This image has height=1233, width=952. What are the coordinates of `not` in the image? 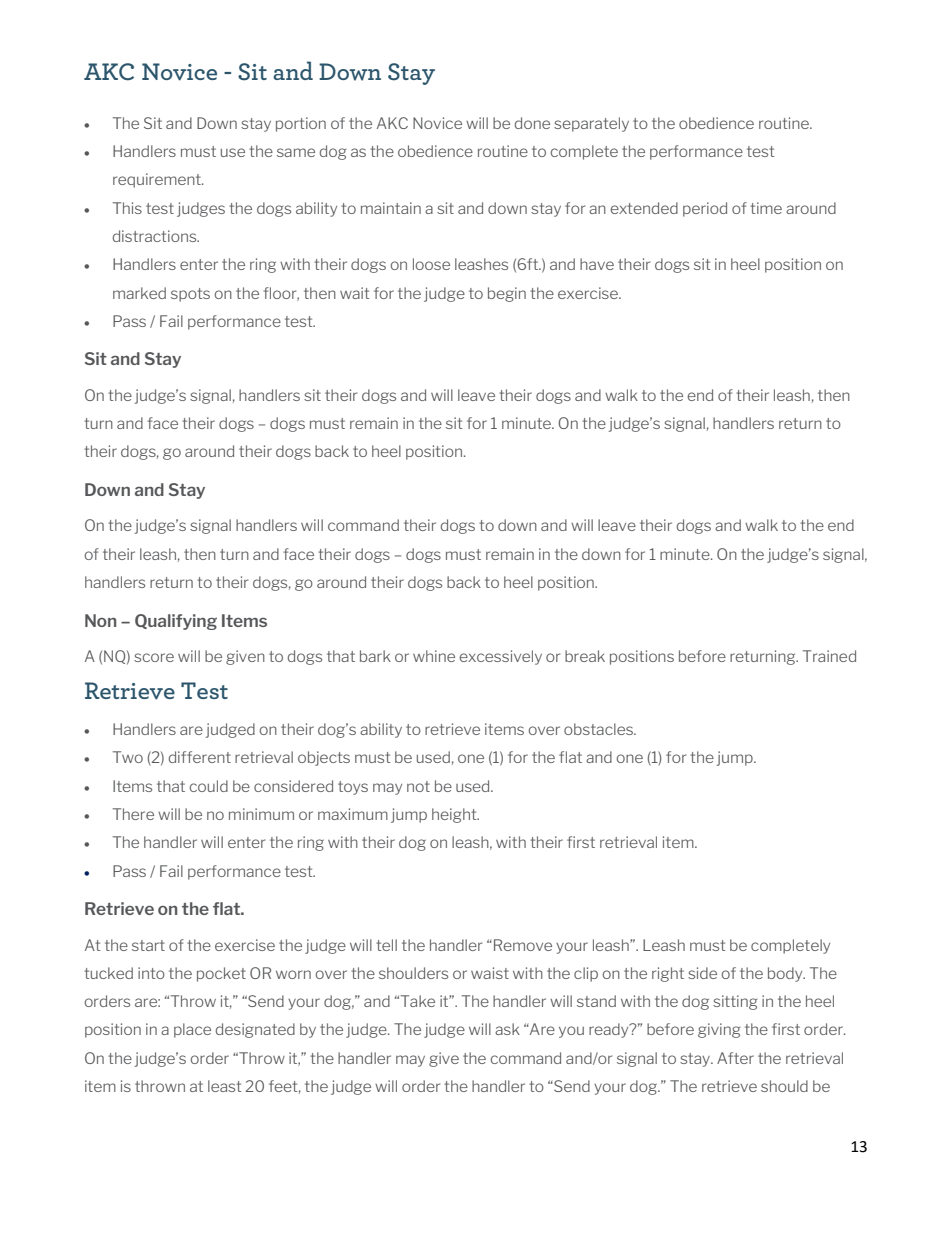 It's located at (418, 786).
